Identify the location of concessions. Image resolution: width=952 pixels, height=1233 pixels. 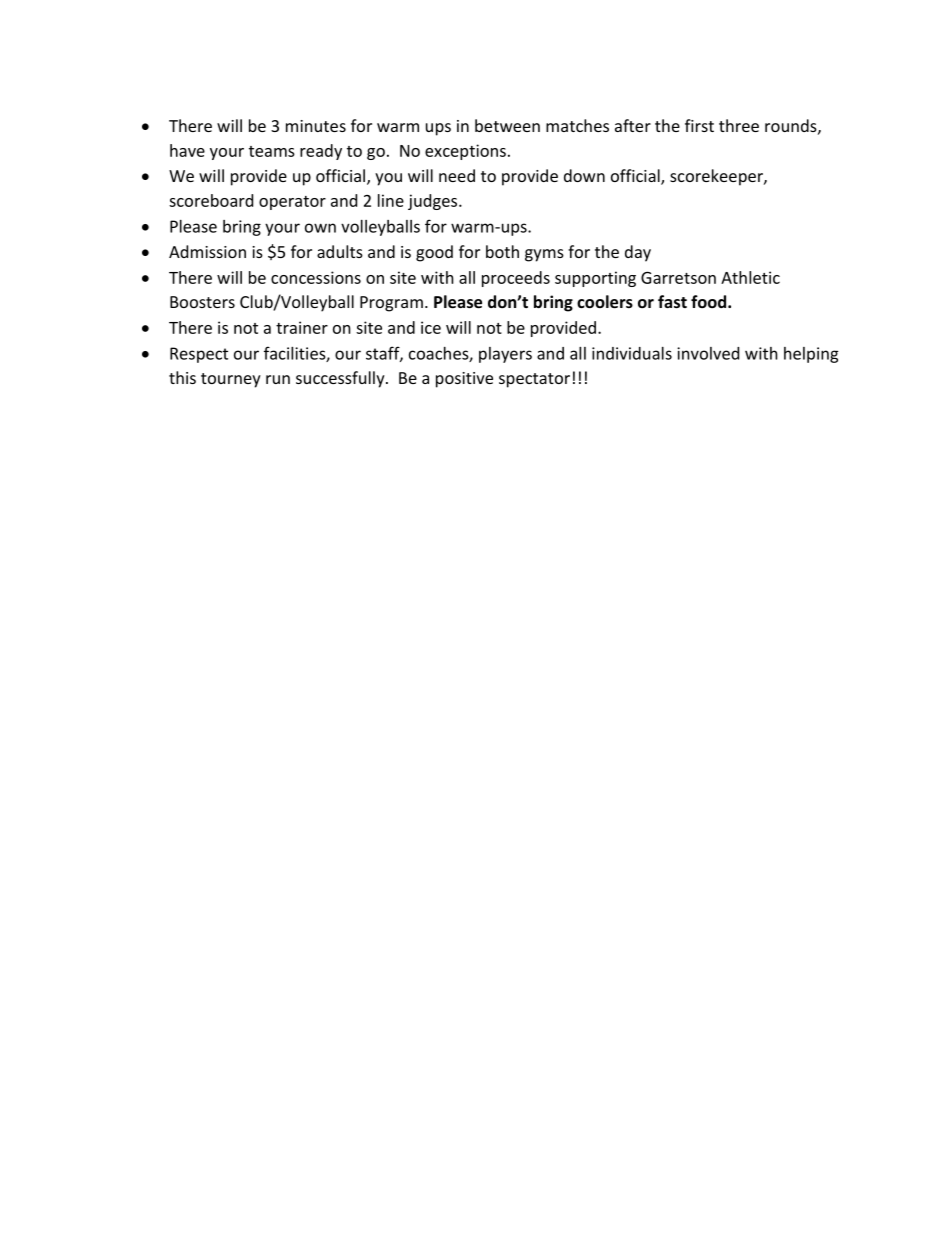
(316, 277).
